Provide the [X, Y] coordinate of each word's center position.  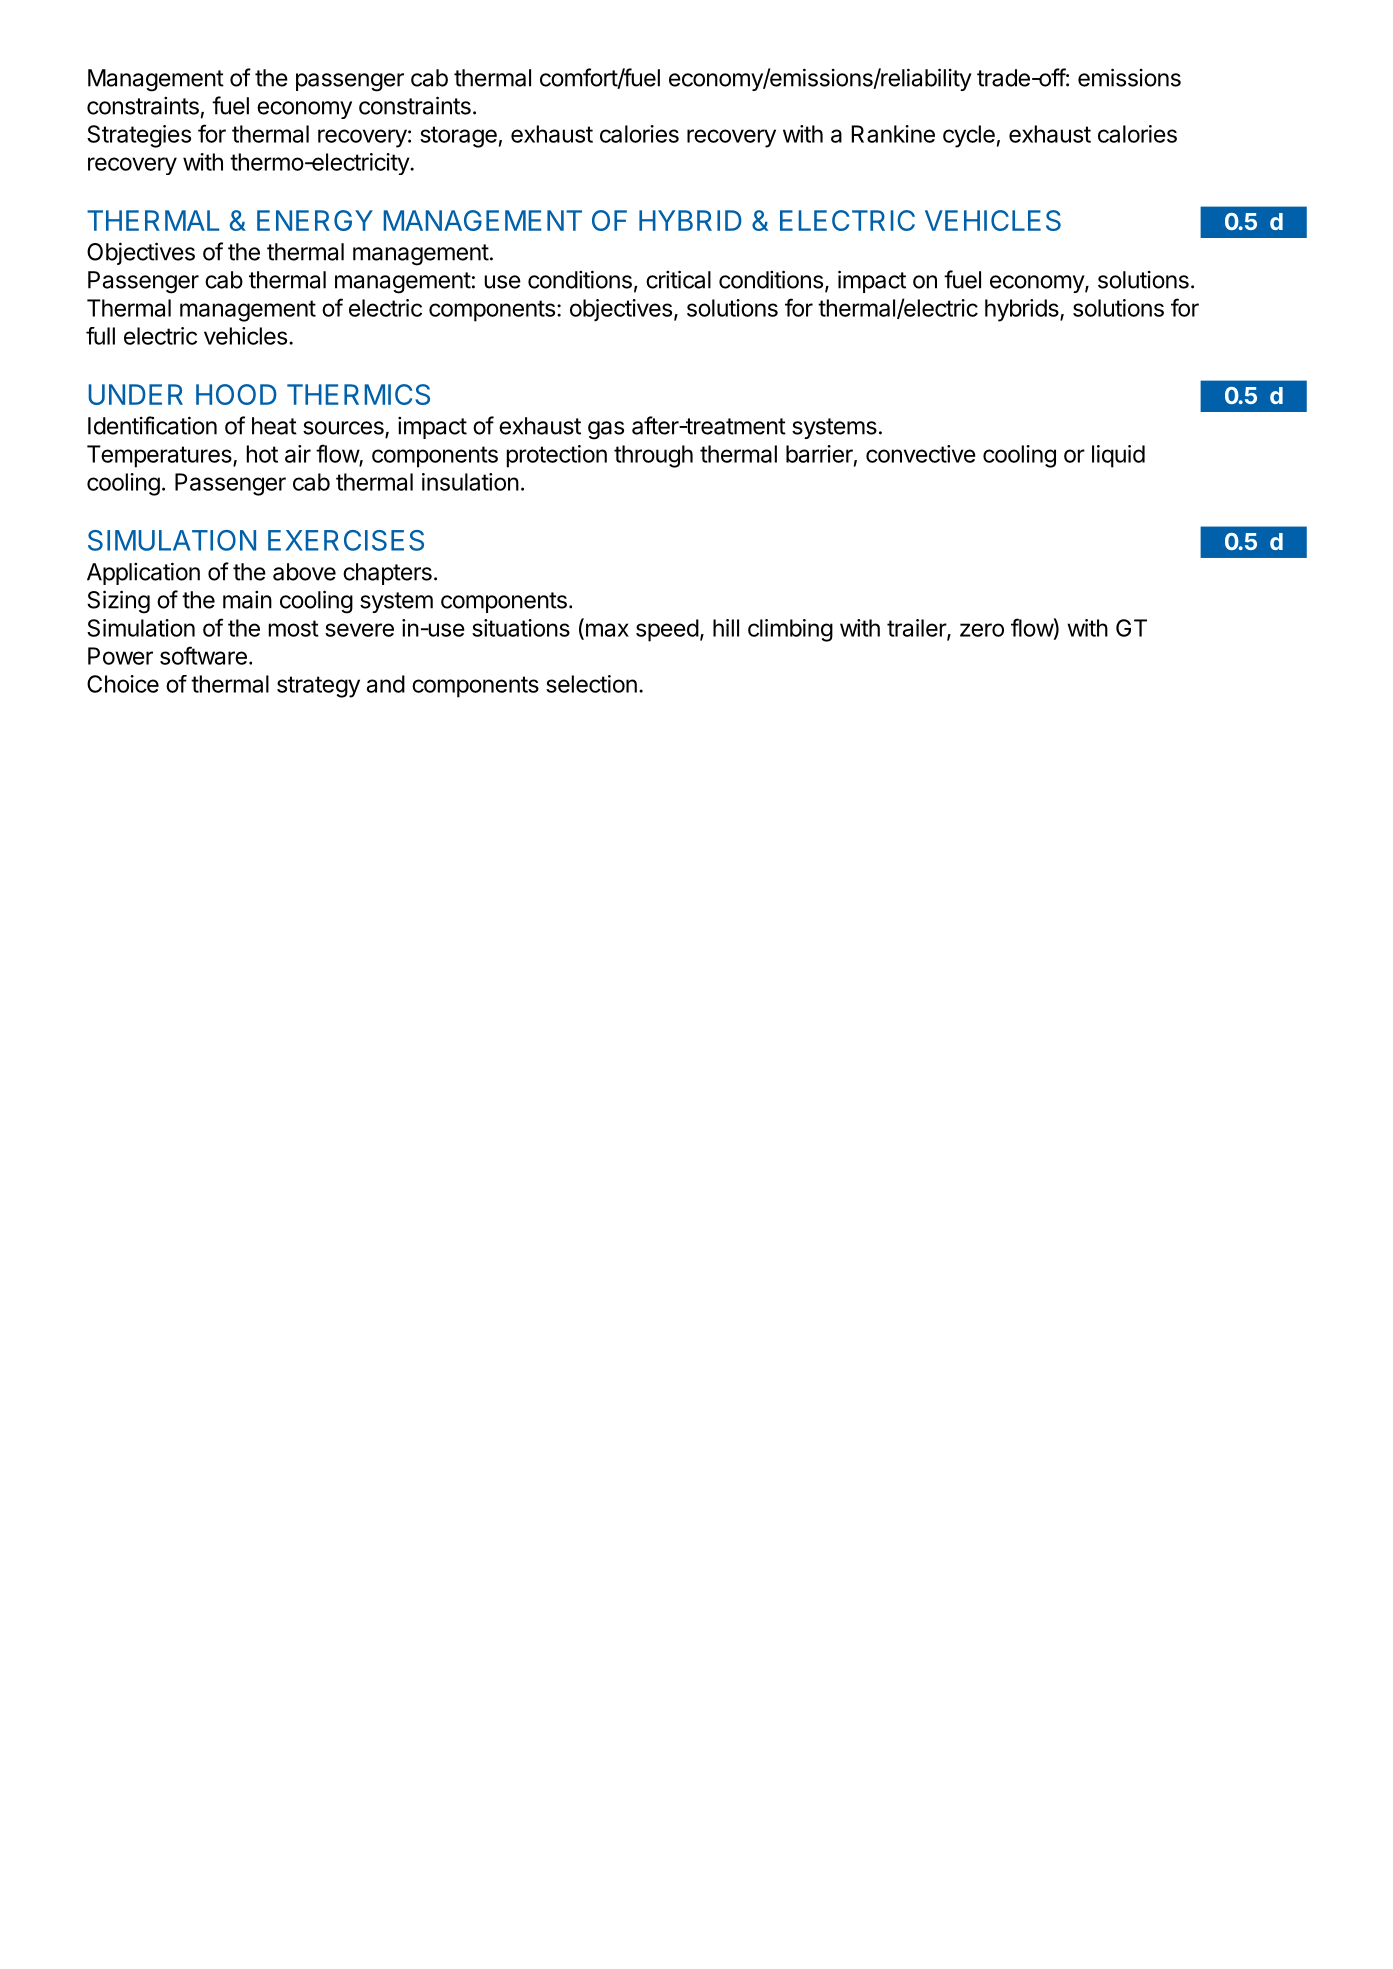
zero [982, 630]
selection [591, 684]
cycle [969, 136]
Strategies [139, 136]
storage [458, 137]
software [203, 655]
